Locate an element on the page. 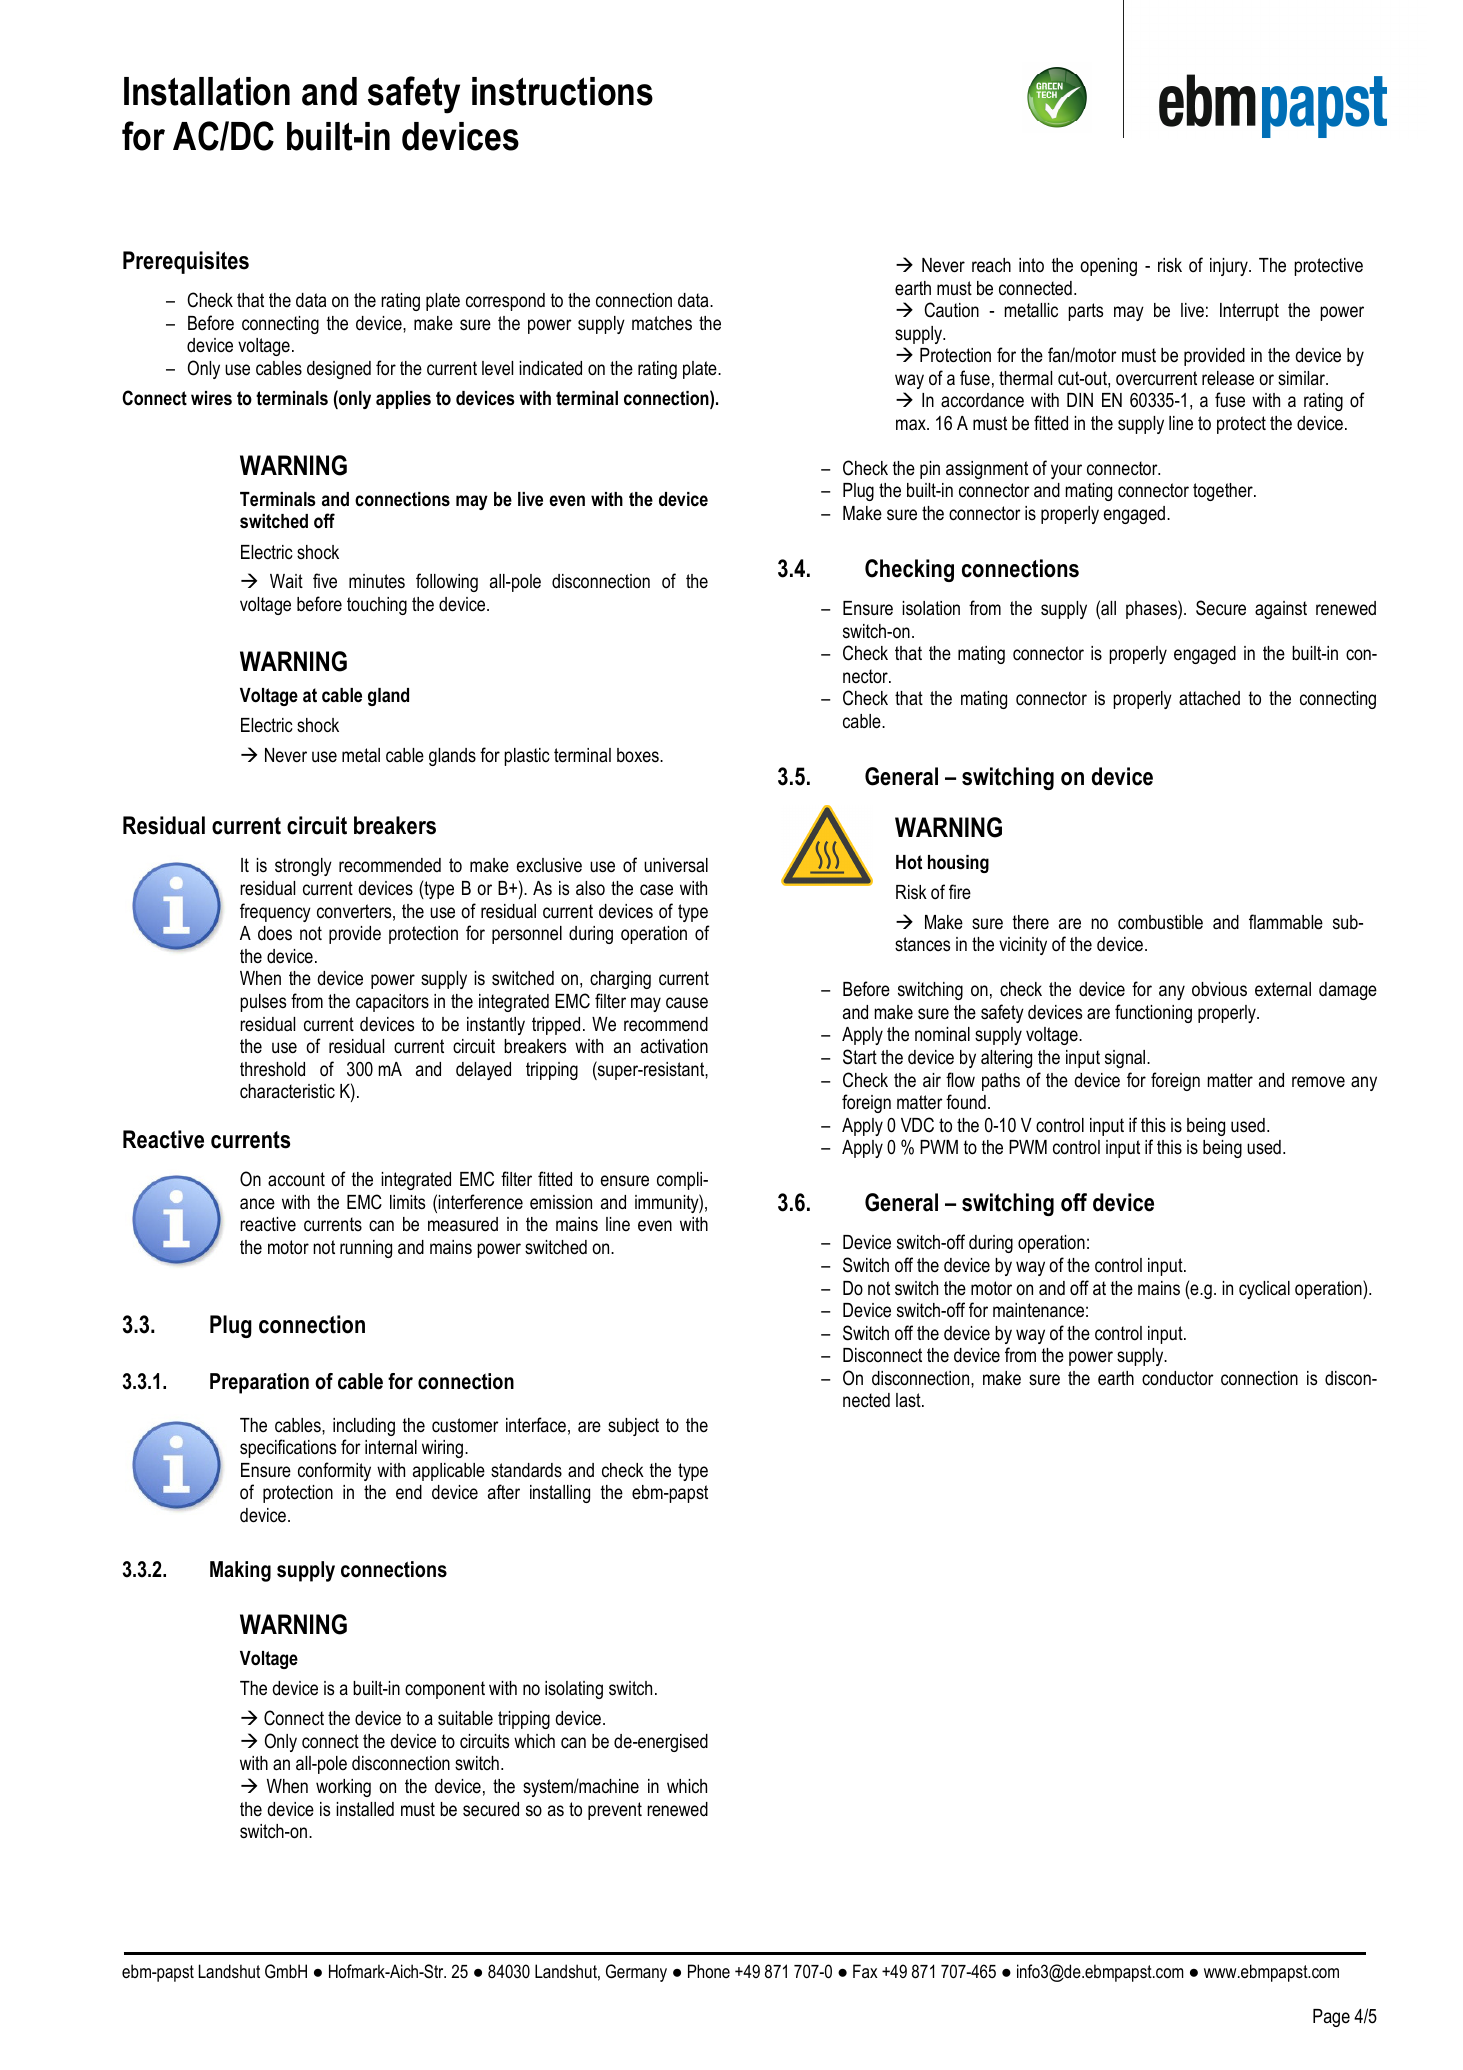 Image resolution: width=1463 pixels, height=2070 pixels. activation is located at coordinates (674, 1046).
